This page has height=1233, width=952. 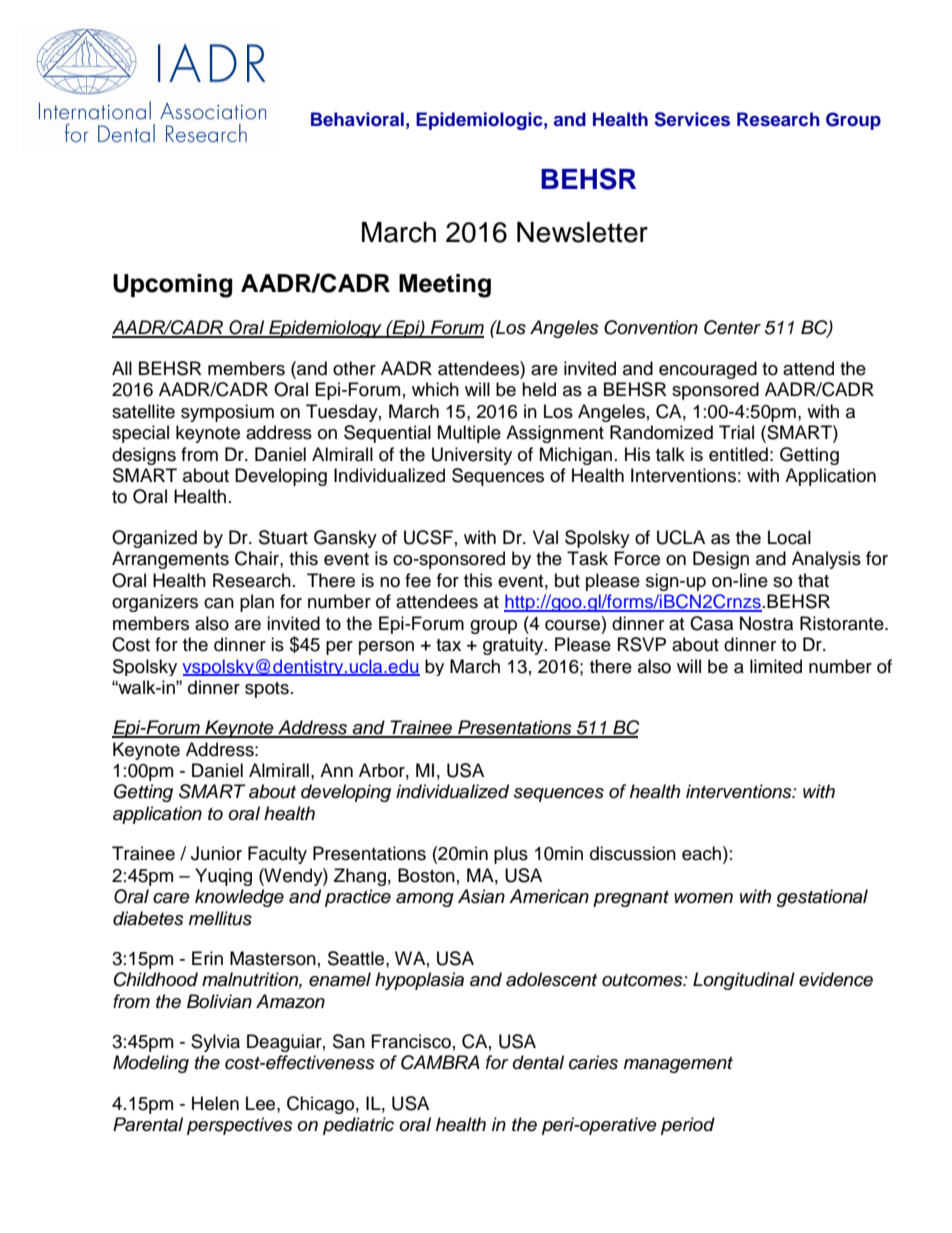 I want to click on Junior, so click(x=216, y=853).
